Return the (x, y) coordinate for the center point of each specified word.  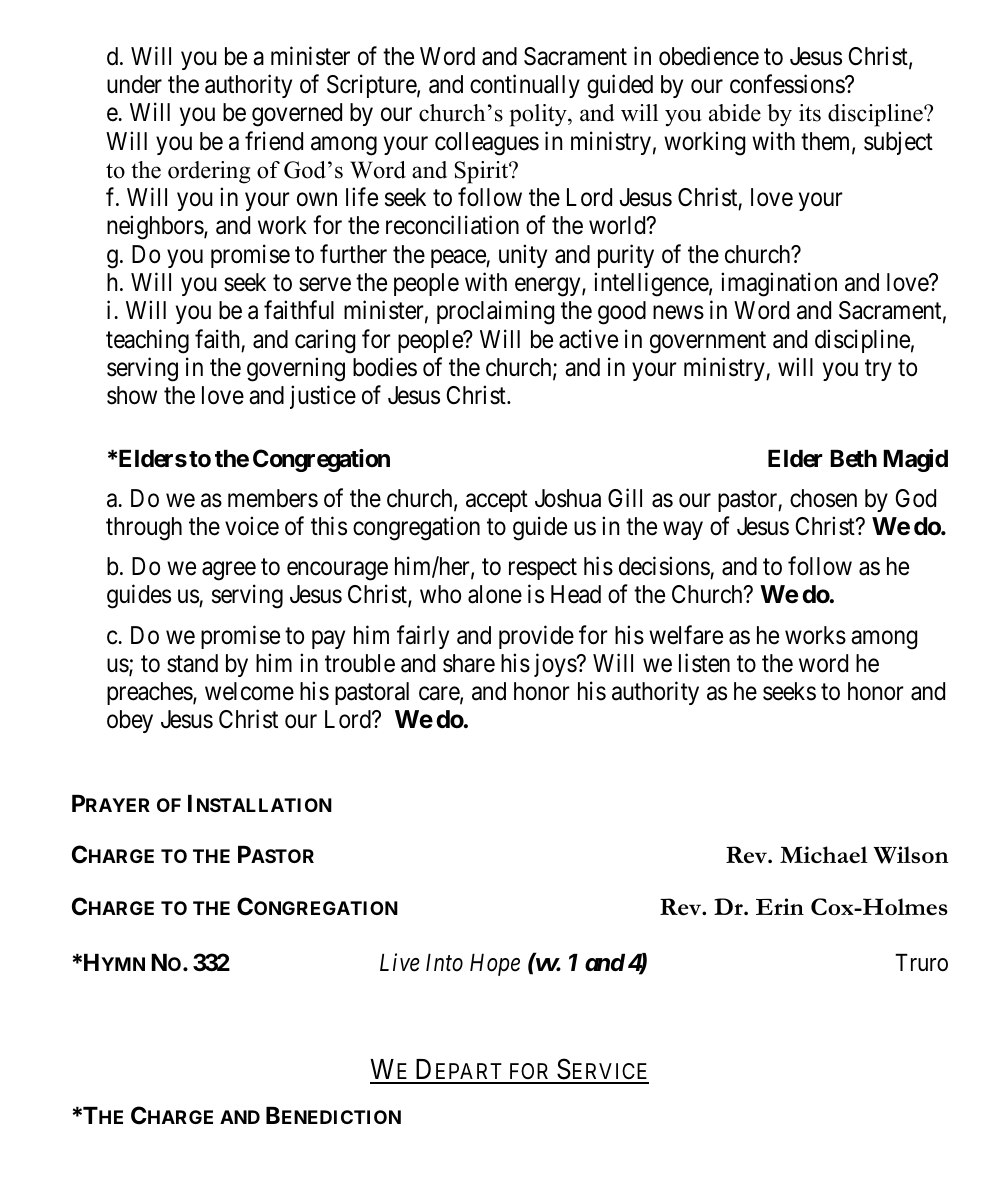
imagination (779, 284)
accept (497, 501)
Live (400, 963)
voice (252, 526)
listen (704, 663)
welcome (249, 691)
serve (325, 285)
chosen (823, 498)
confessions (788, 84)
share (469, 663)
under (134, 84)
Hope (495, 965)
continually (525, 86)
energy (549, 287)
